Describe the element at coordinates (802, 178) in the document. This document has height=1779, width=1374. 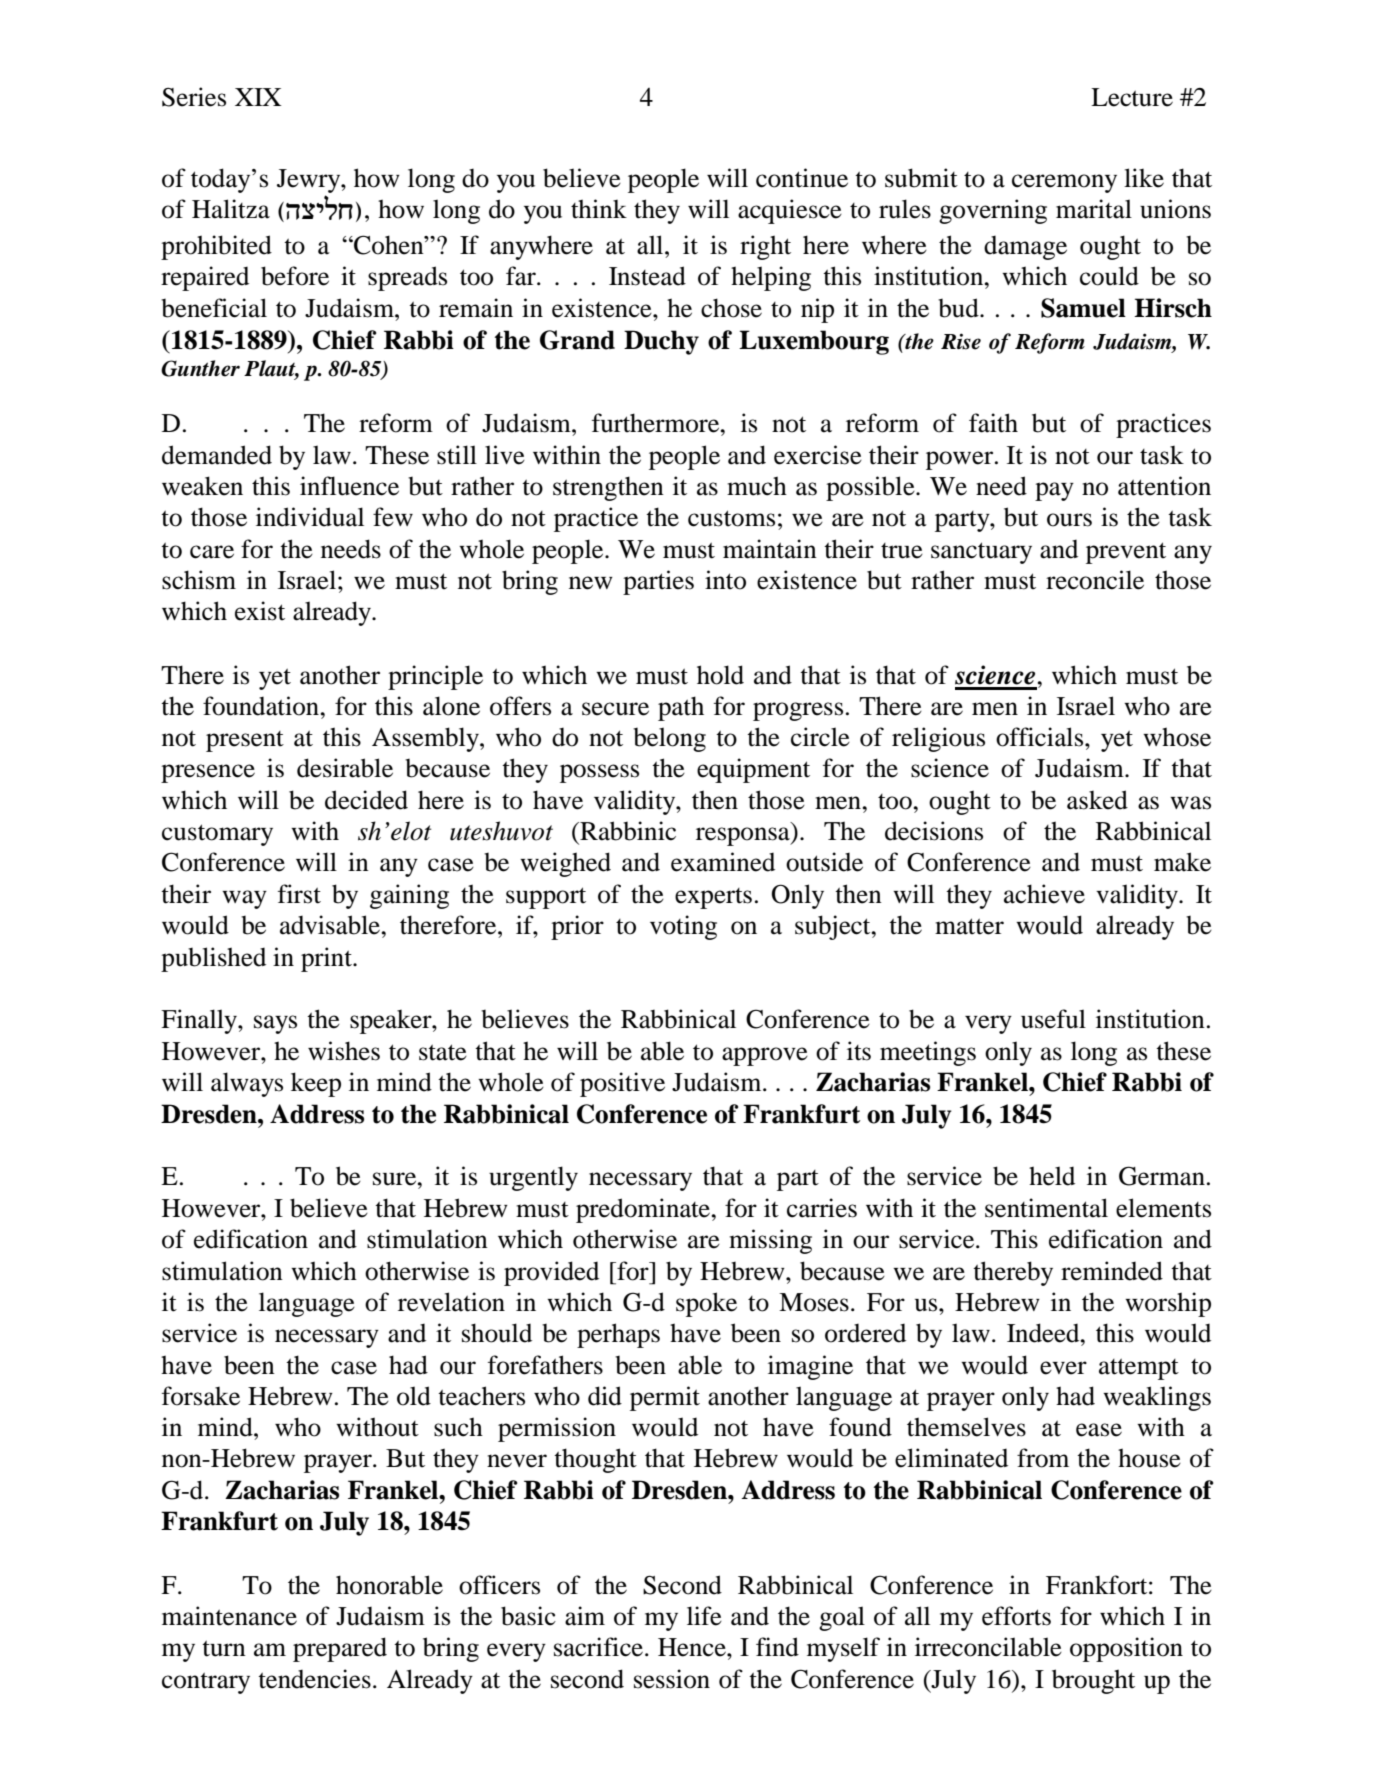
I see `continue` at that location.
